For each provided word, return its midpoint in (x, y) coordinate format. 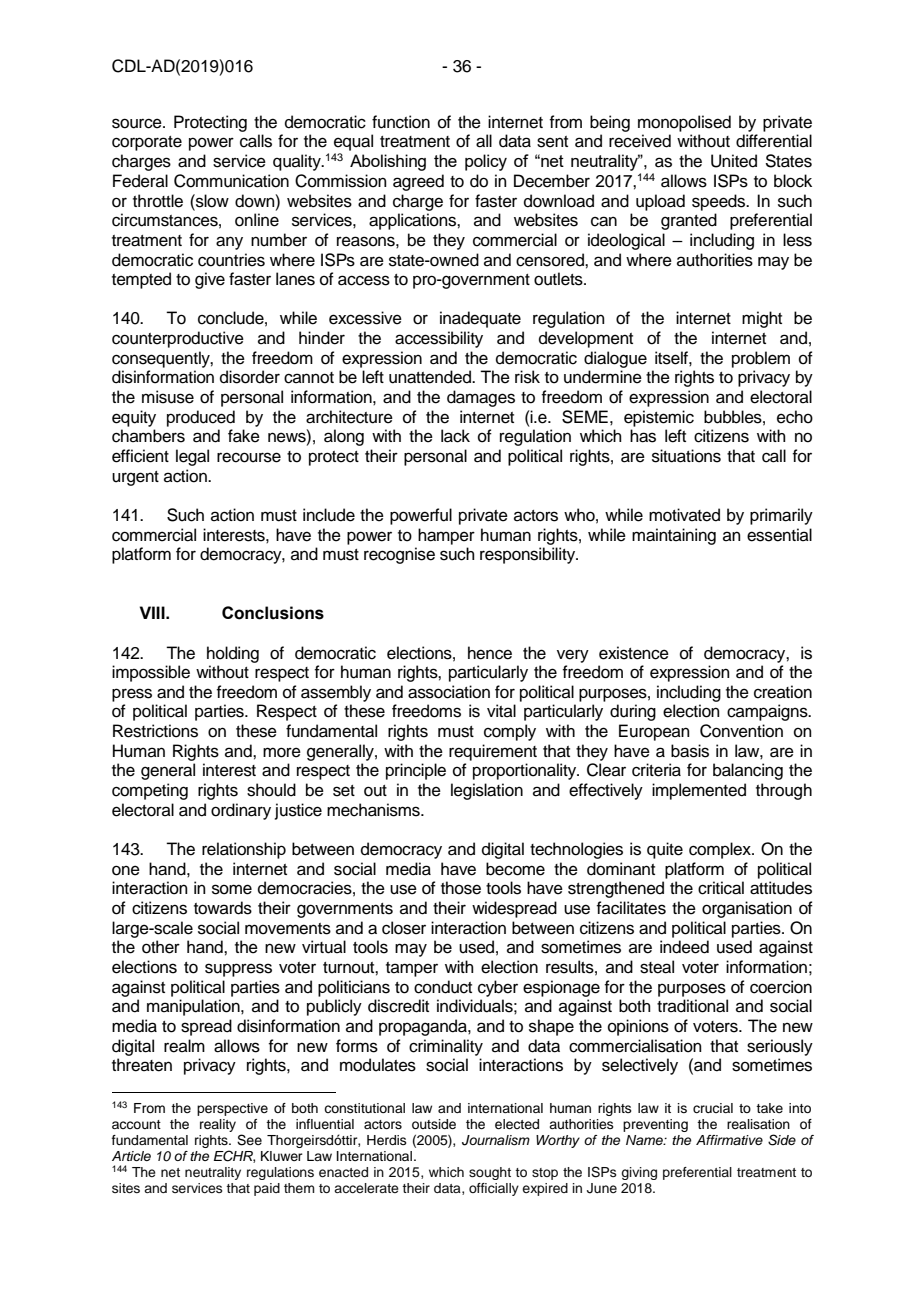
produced (201, 418)
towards (223, 908)
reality (218, 1125)
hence (490, 653)
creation (783, 692)
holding (233, 654)
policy (486, 162)
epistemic (659, 418)
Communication (231, 181)
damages (481, 398)
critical (721, 888)
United (734, 161)
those (461, 888)
